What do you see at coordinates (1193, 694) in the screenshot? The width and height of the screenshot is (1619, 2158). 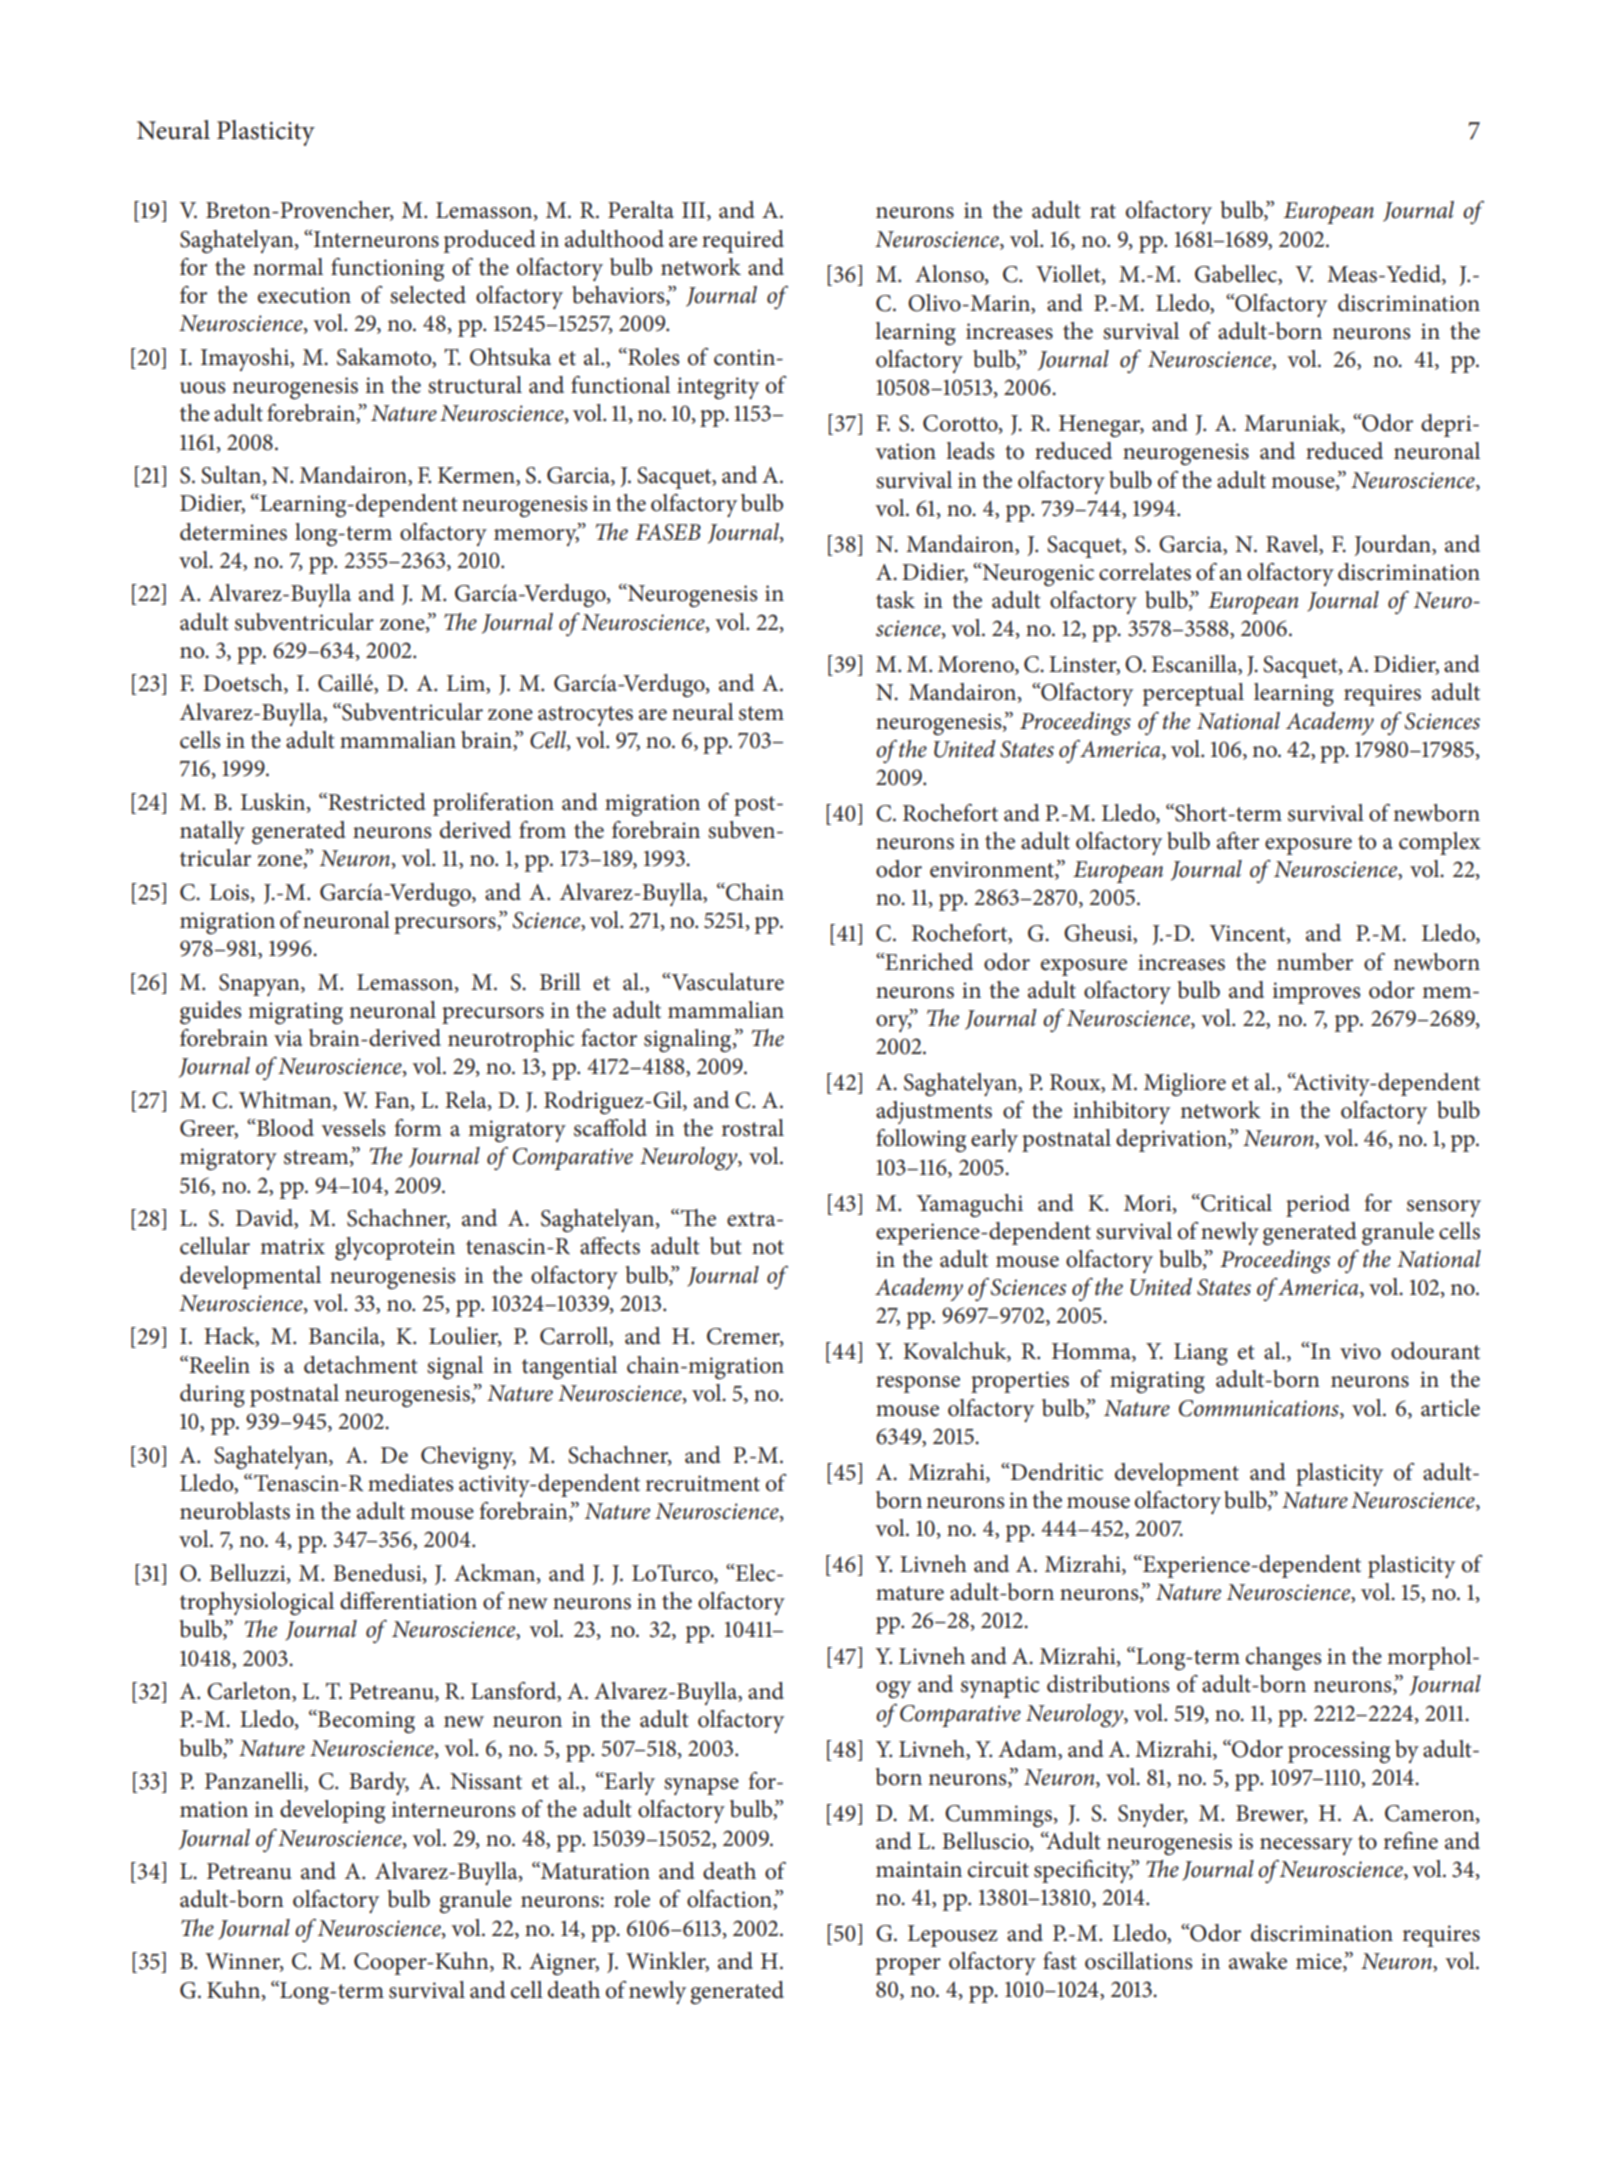 I see `perceptual` at bounding box center [1193, 694].
